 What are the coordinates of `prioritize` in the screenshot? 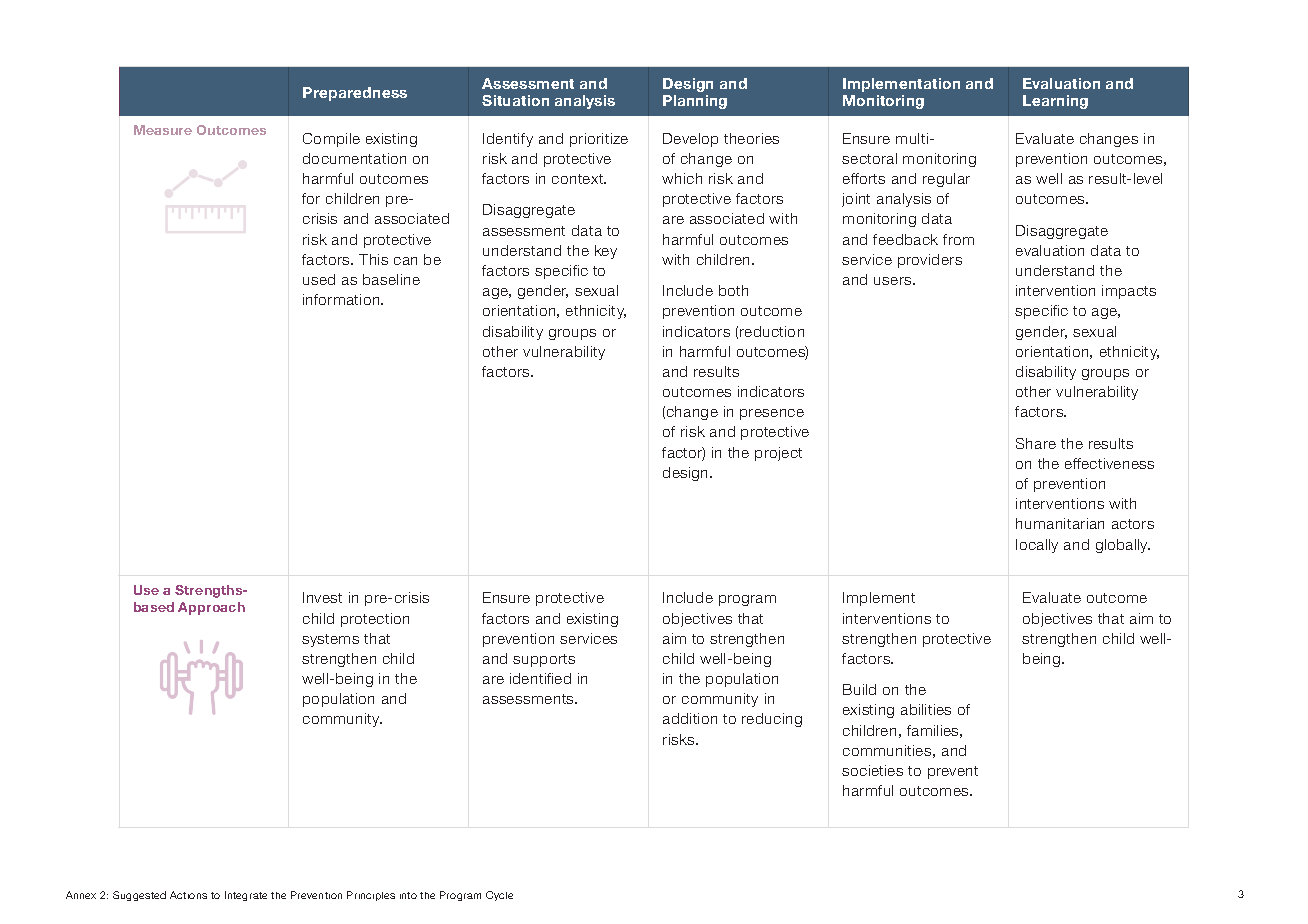 It's located at (599, 140).
